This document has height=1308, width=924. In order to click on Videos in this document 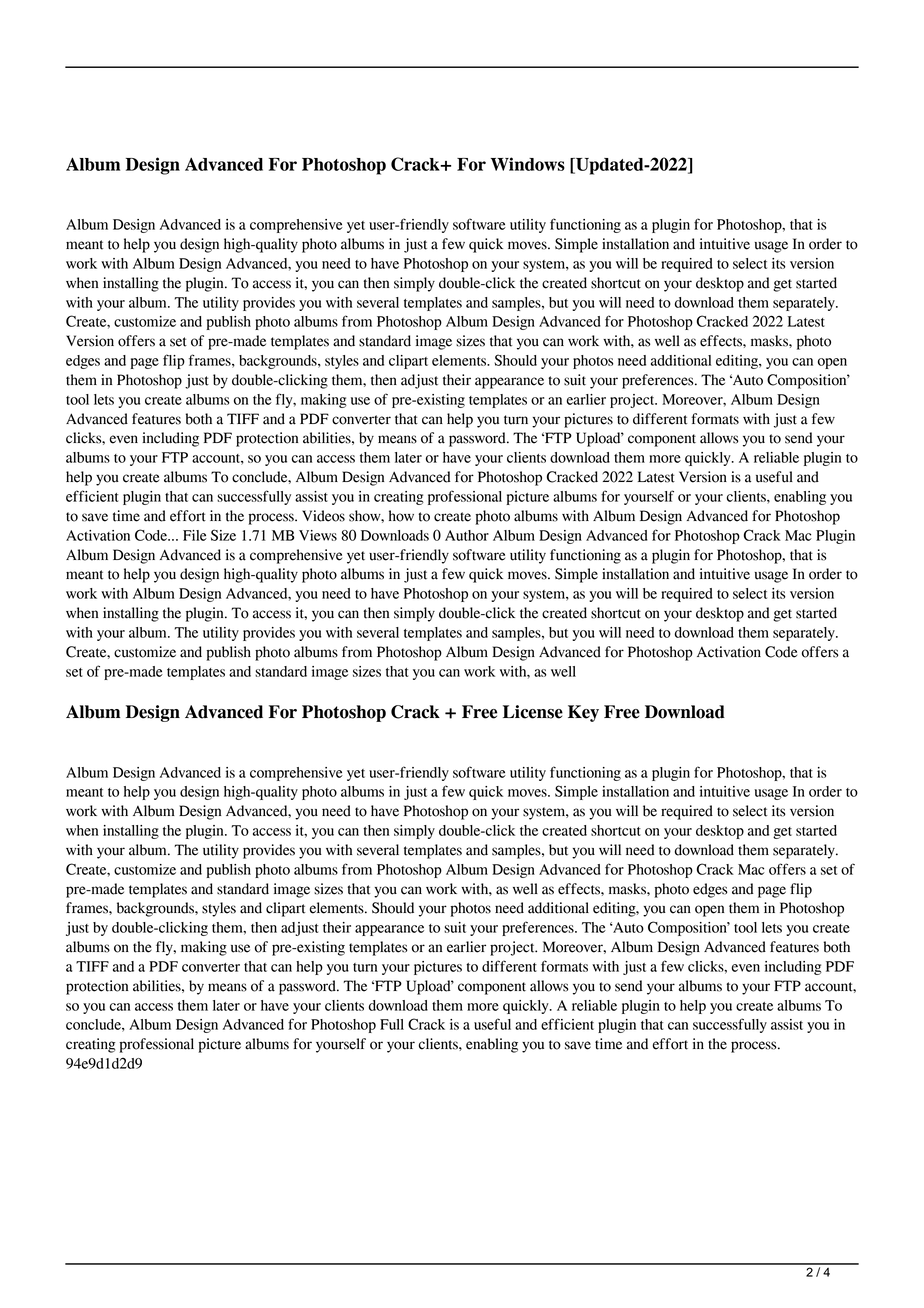, I will do `click(323, 516)`.
